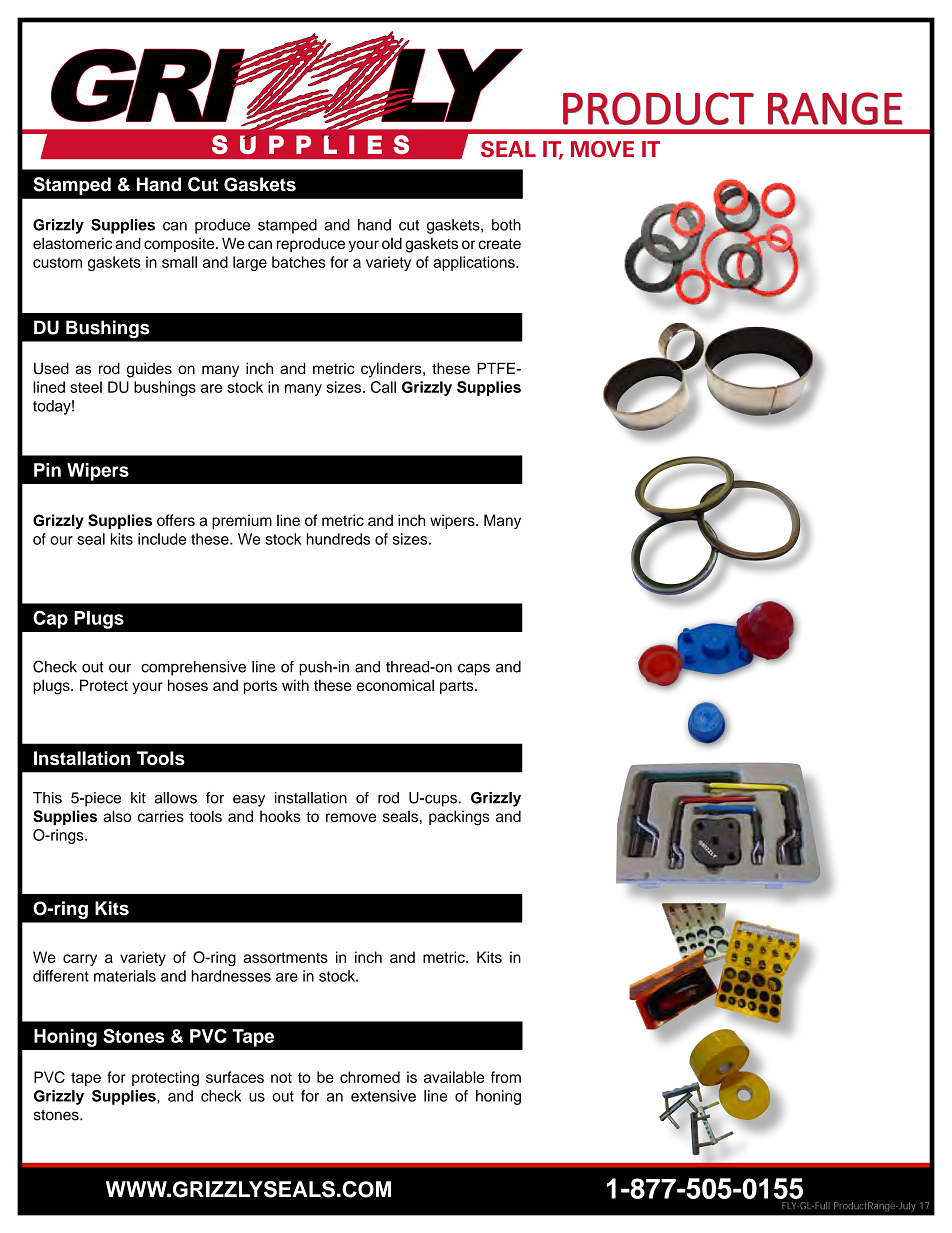 This document has width=952, height=1233. Describe the element at coordinates (188, 685) in the document. I see `hoses` at that location.
